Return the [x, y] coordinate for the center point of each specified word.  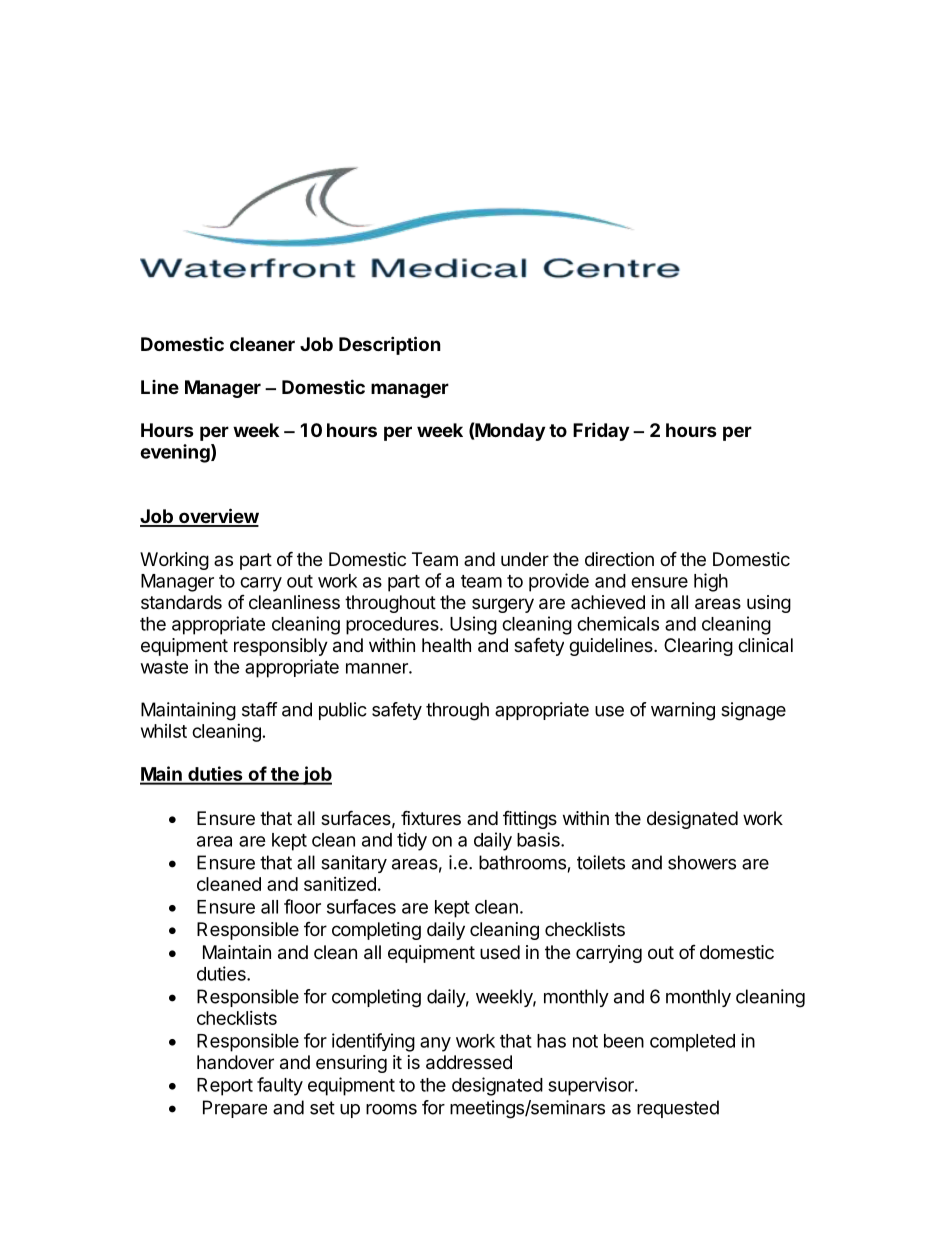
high [711, 582]
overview [218, 517]
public [343, 711]
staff [260, 709]
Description [390, 345]
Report [225, 1087]
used [500, 952]
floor [302, 906]
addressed [469, 1062]
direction [619, 559]
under [525, 559]
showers [702, 862]
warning [683, 711]
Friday [601, 431]
